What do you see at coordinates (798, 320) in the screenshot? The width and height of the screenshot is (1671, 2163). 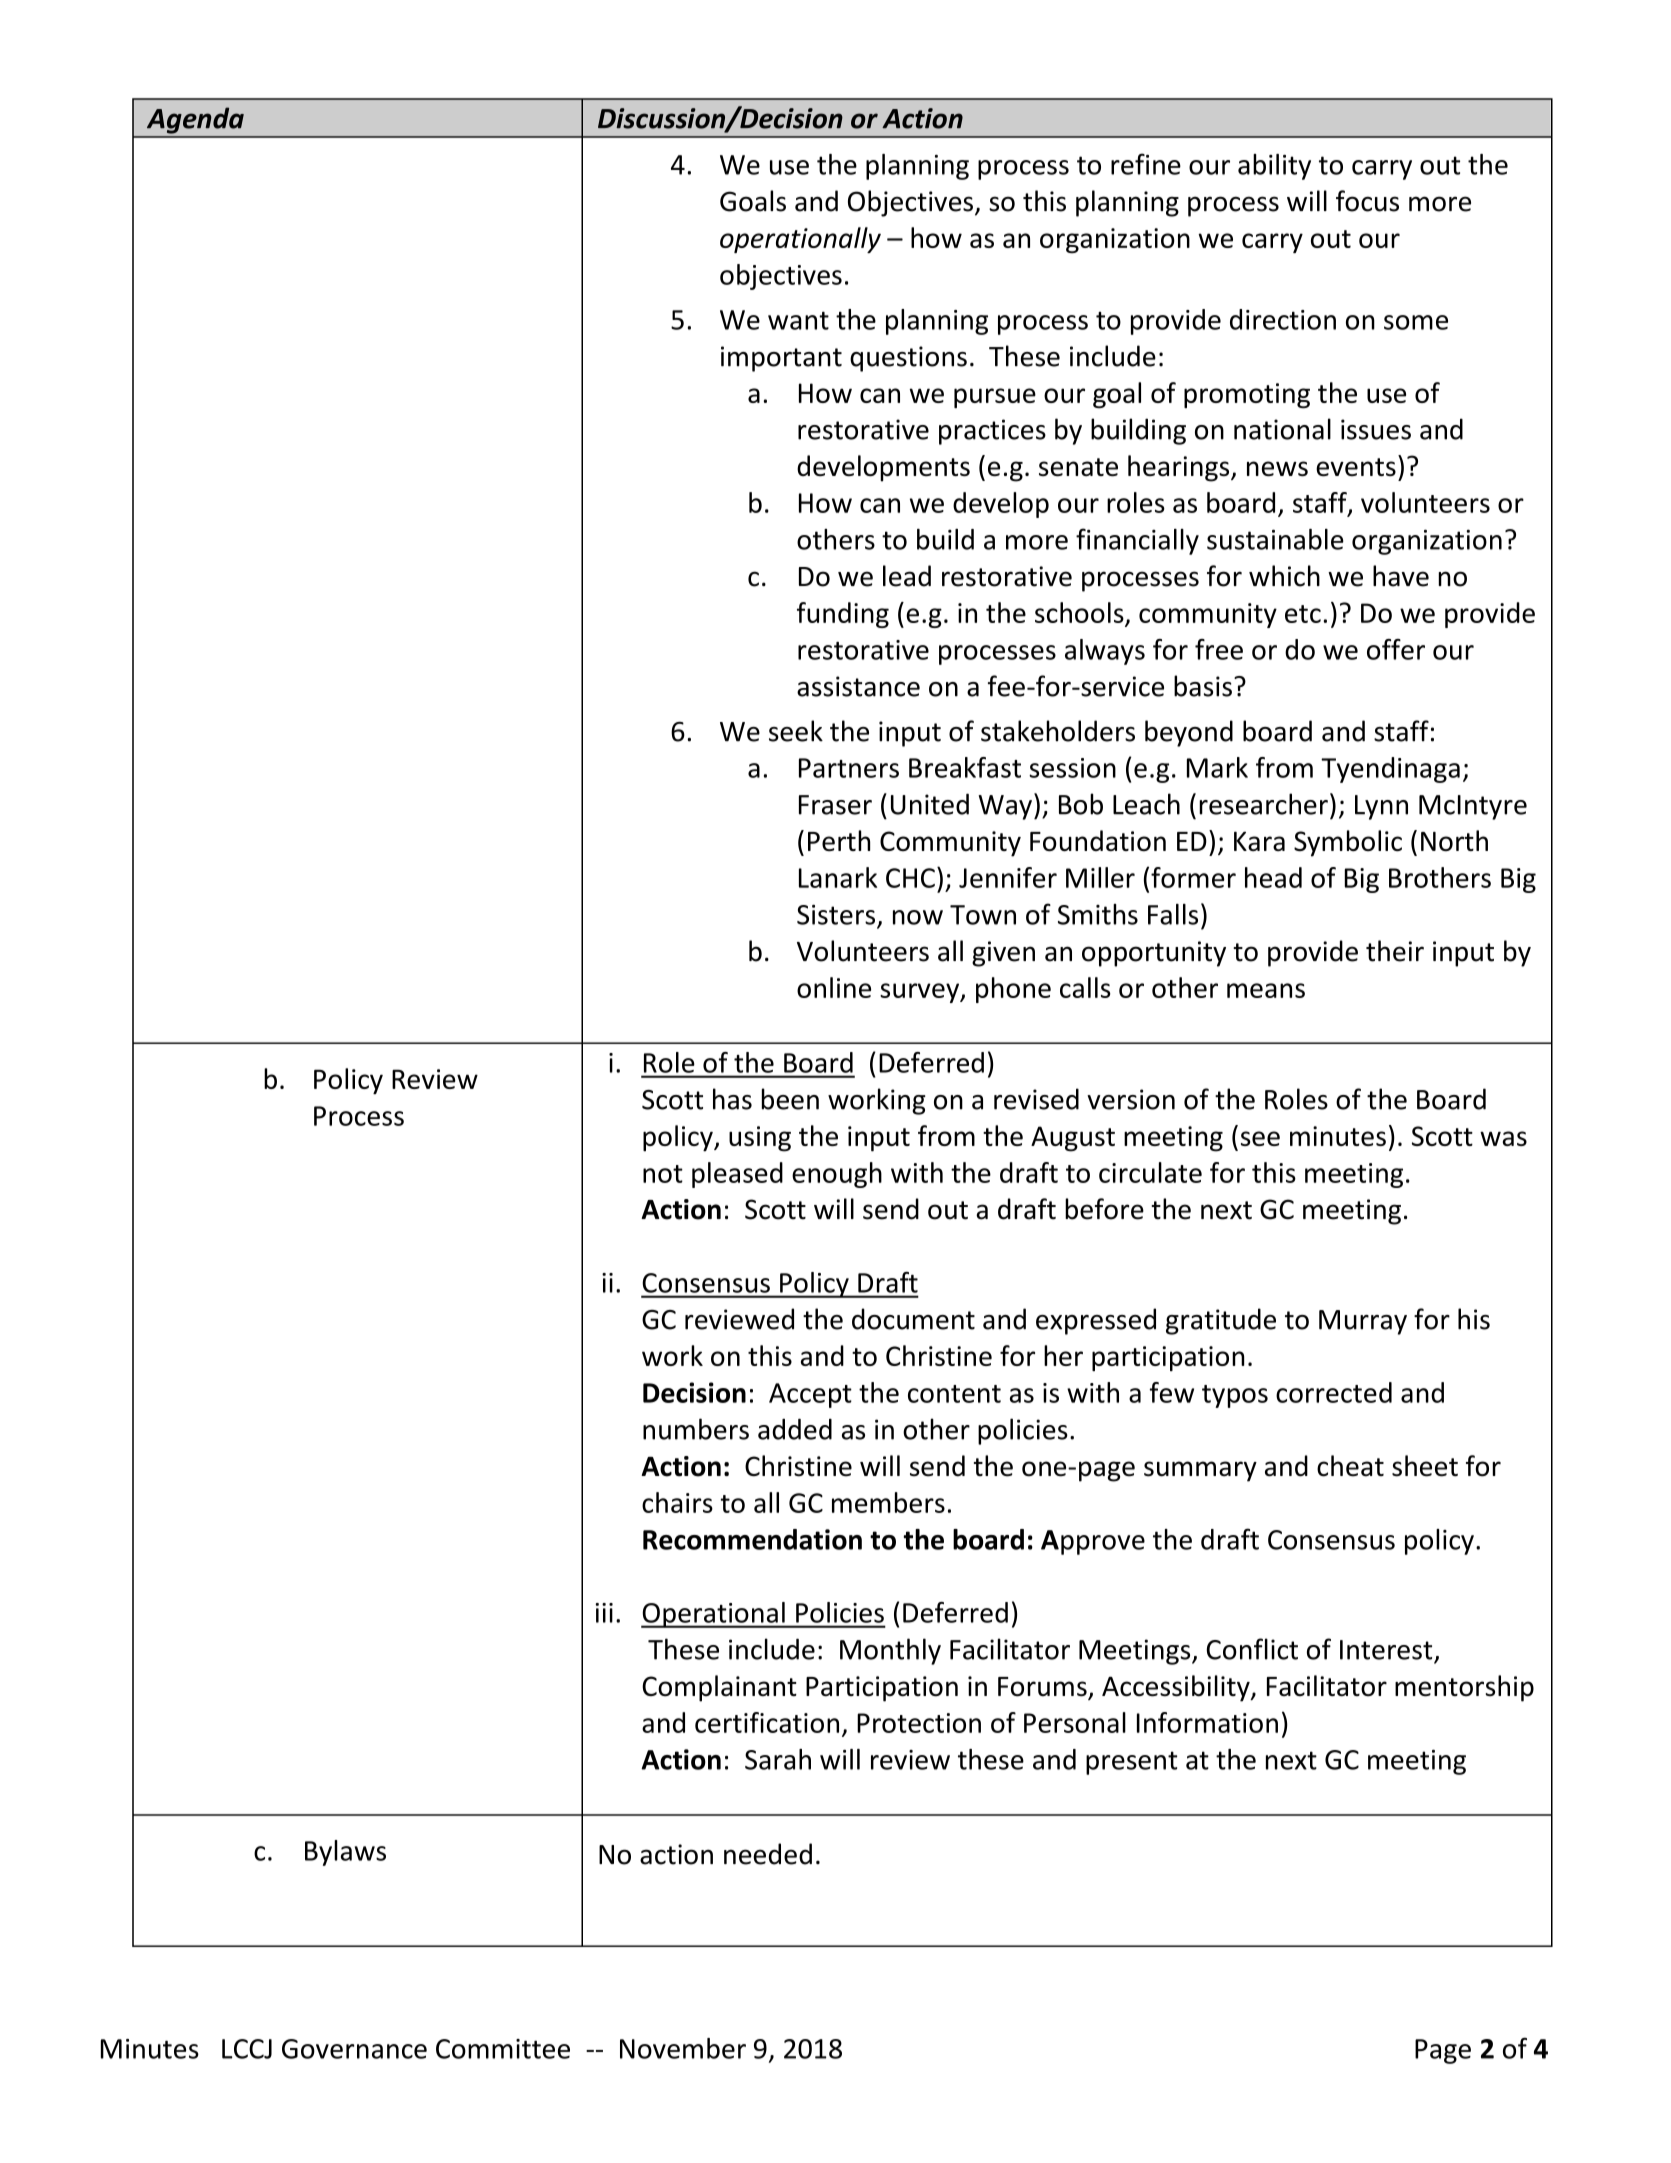 I see `want` at bounding box center [798, 320].
